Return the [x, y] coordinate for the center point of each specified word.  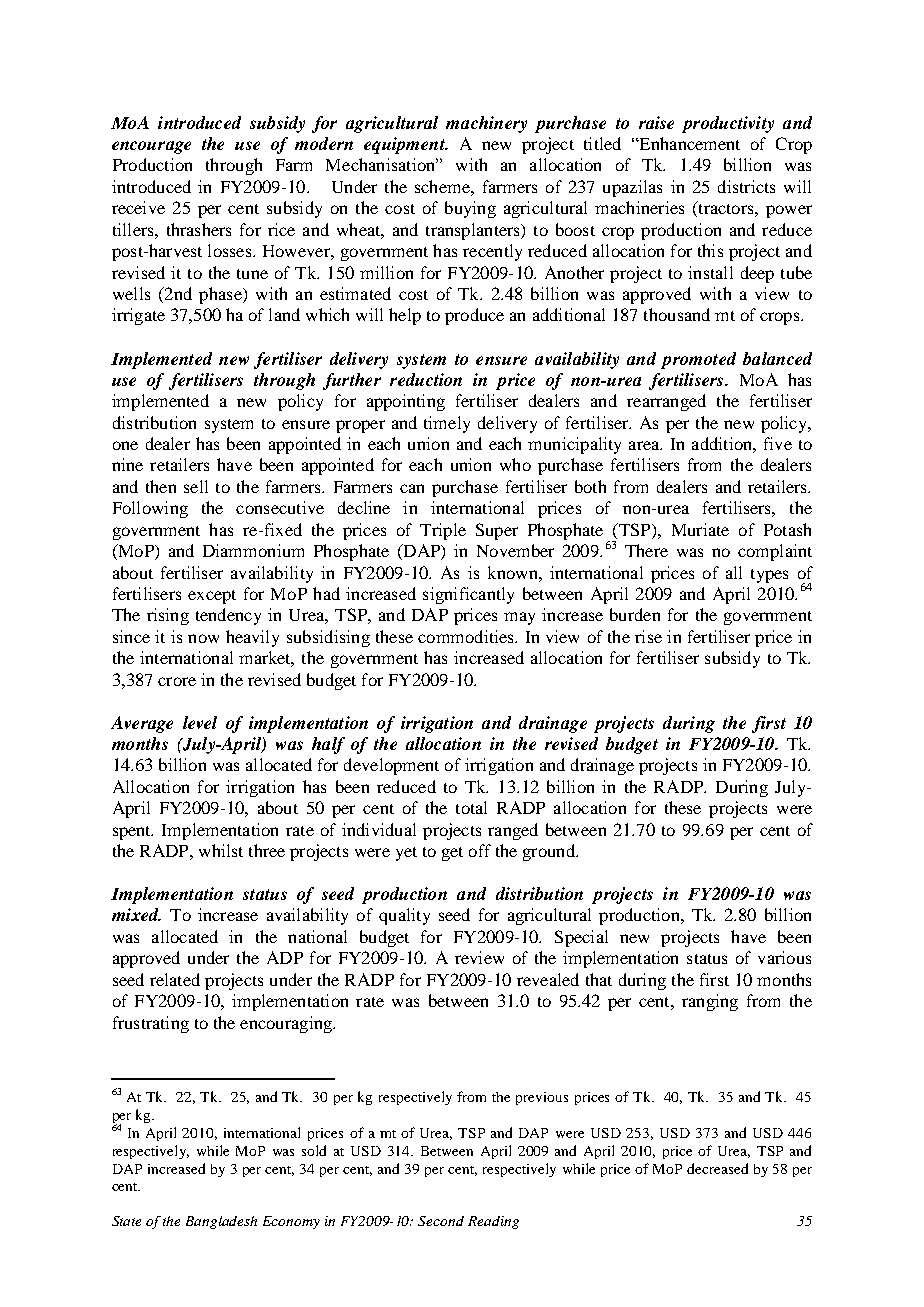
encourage [151, 147]
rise [648, 636]
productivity [728, 124]
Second [441, 1221]
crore [177, 681]
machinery [486, 124]
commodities [467, 636]
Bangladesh [221, 1222]
